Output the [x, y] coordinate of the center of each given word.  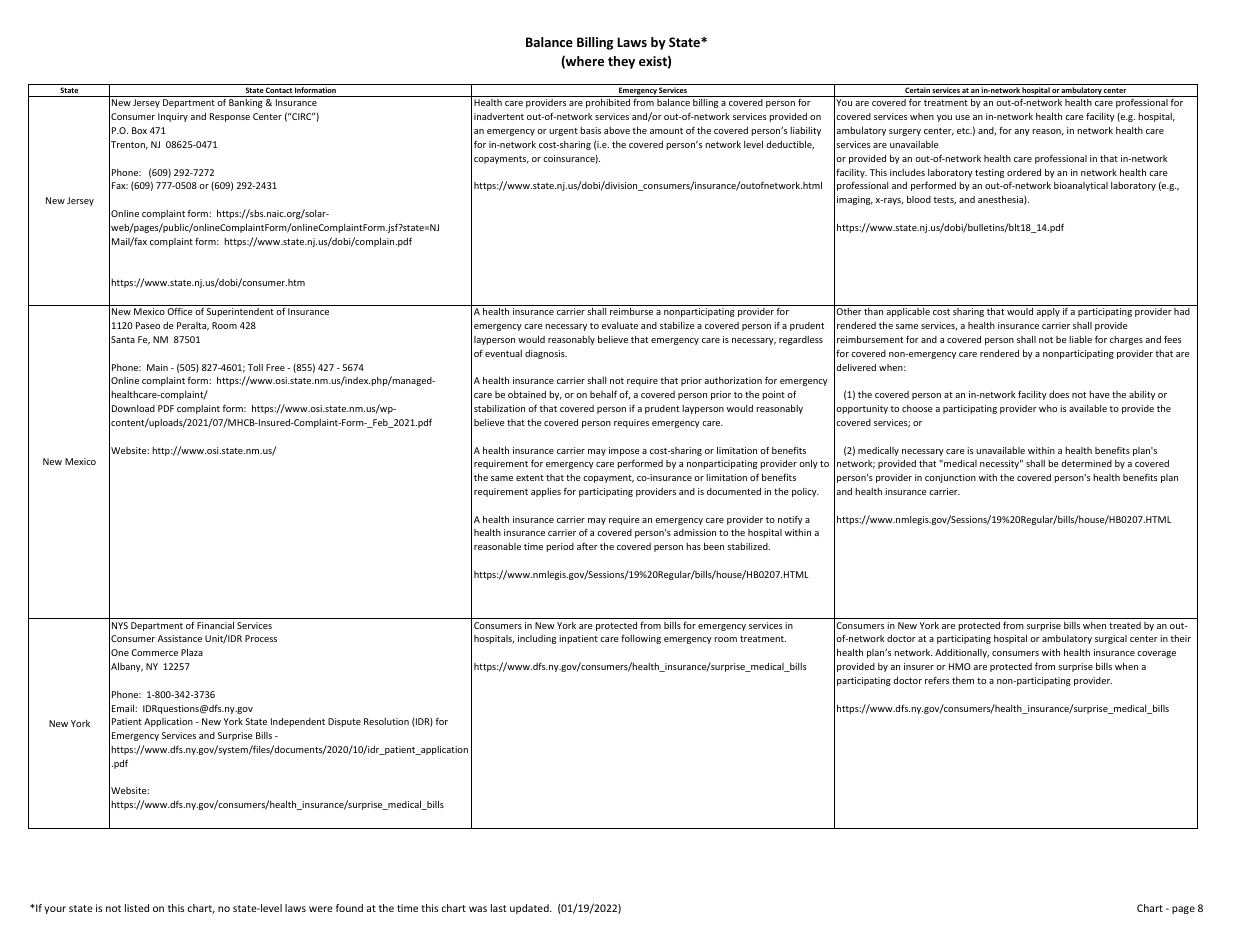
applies [546, 492]
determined [1086, 463]
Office [179, 311]
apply [1048, 312]
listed [137, 908]
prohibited [608, 103]
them [963, 680]
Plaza [192, 652]
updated [530, 909]
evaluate [620, 325]
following [641, 639]
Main [157, 367]
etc [964, 131]
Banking [246, 103]
